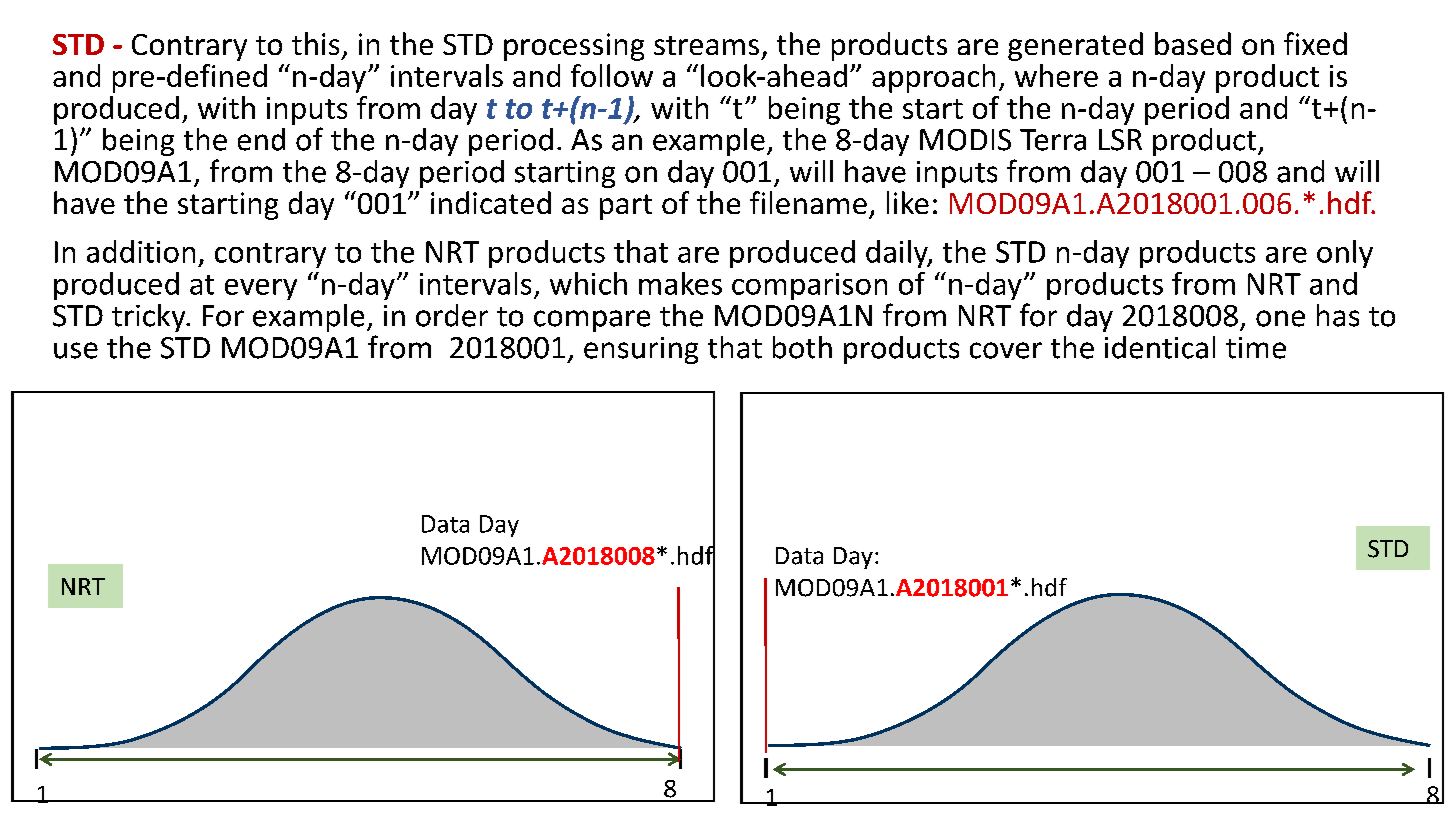  I want to click on identical, so click(1160, 347).
